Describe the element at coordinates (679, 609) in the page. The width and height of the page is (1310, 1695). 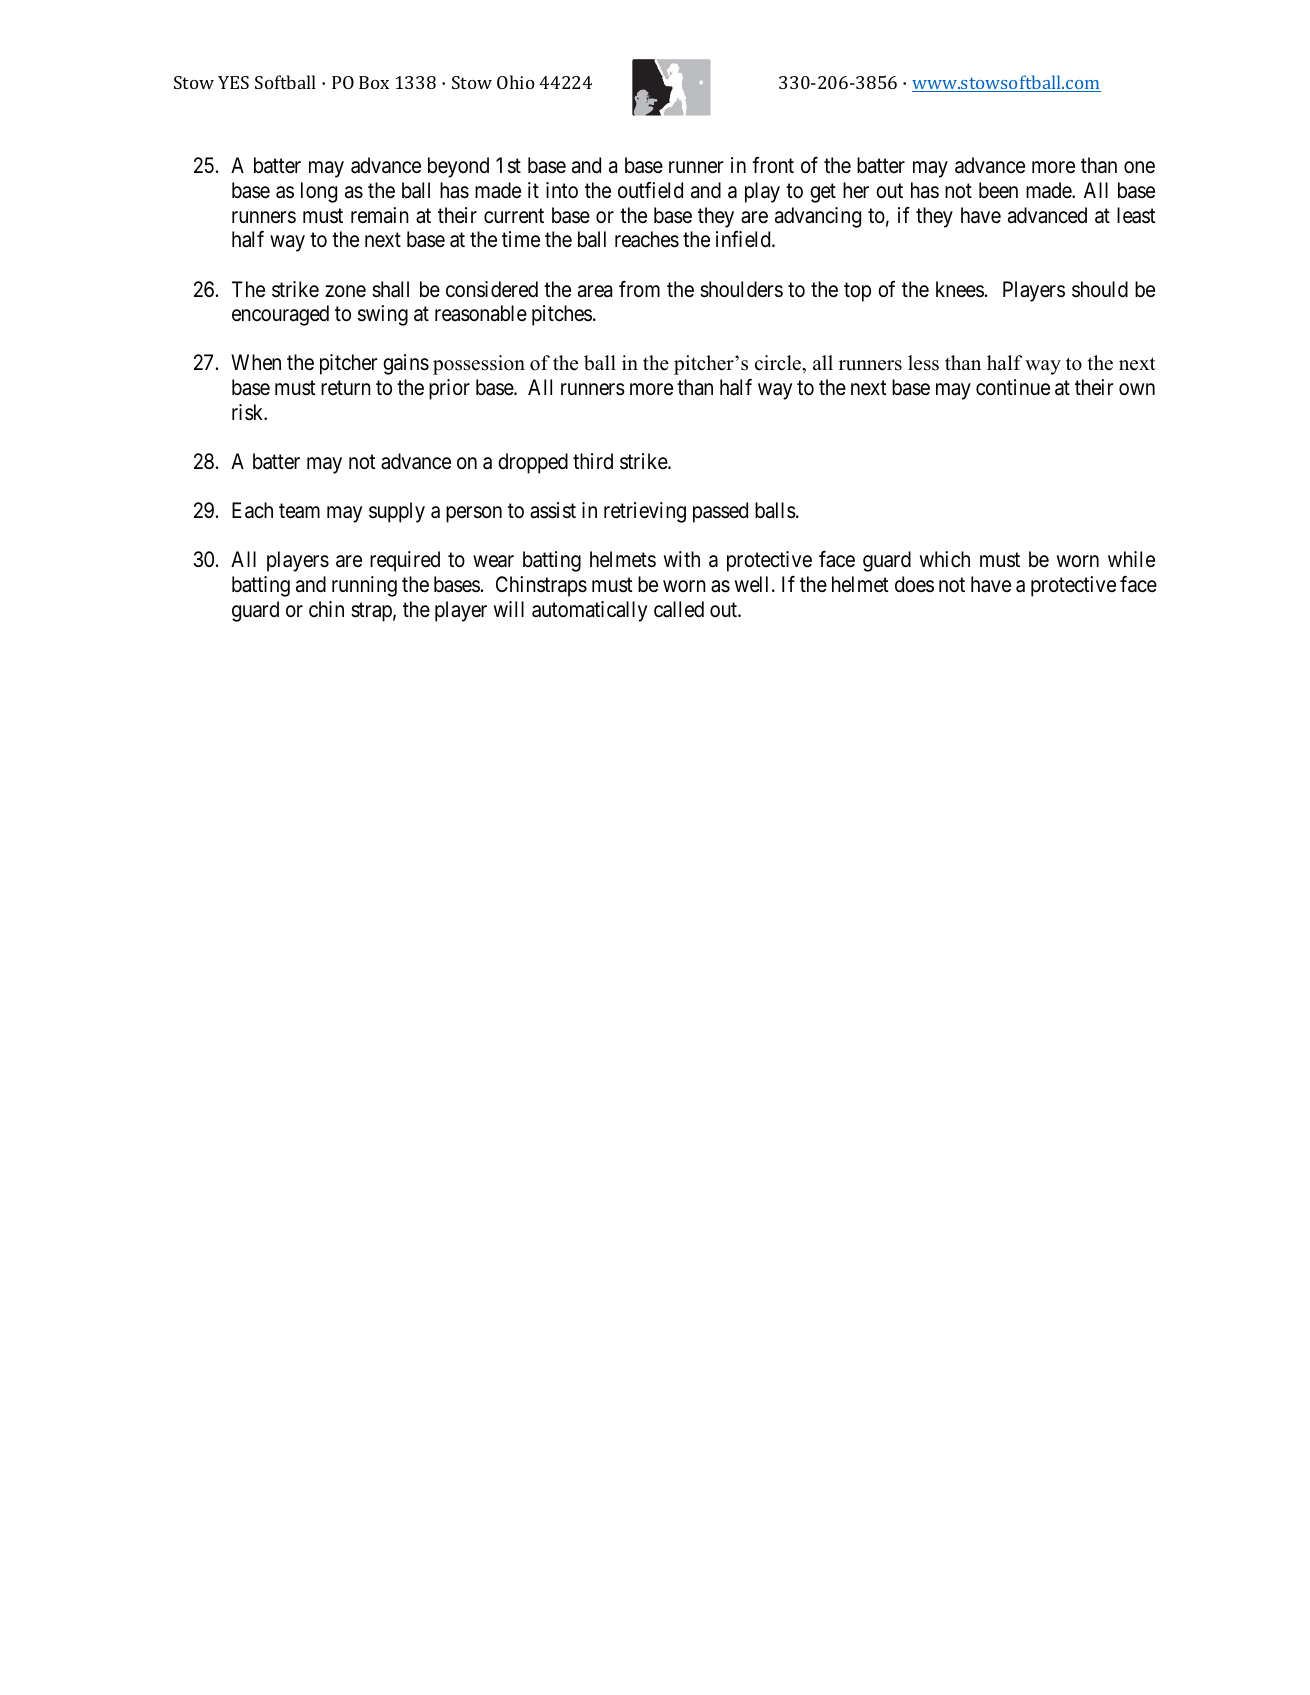
I see `called` at that location.
